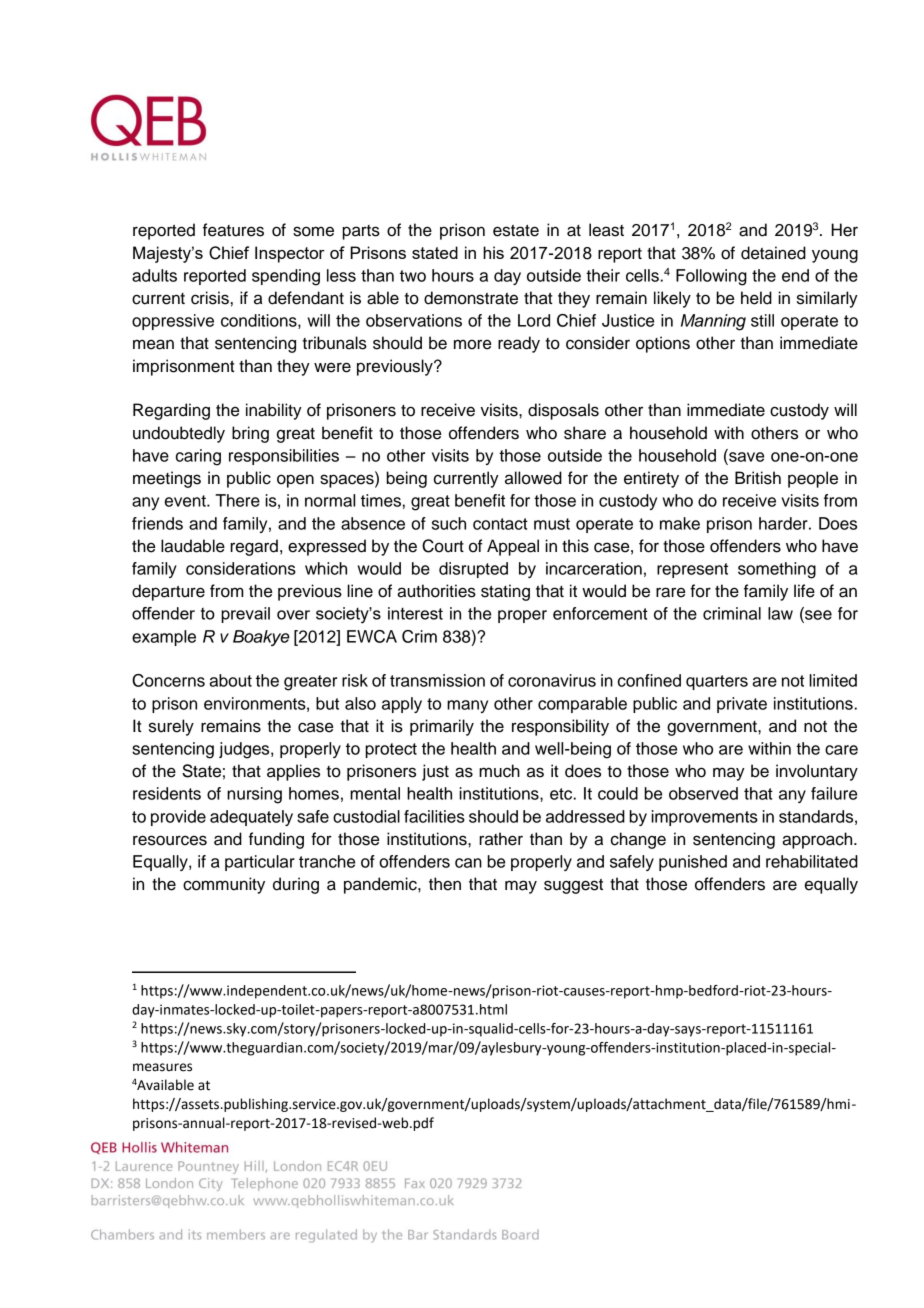 This screenshot has height=1308, width=924. Describe the element at coordinates (468, 863) in the screenshot. I see `can` at that location.
